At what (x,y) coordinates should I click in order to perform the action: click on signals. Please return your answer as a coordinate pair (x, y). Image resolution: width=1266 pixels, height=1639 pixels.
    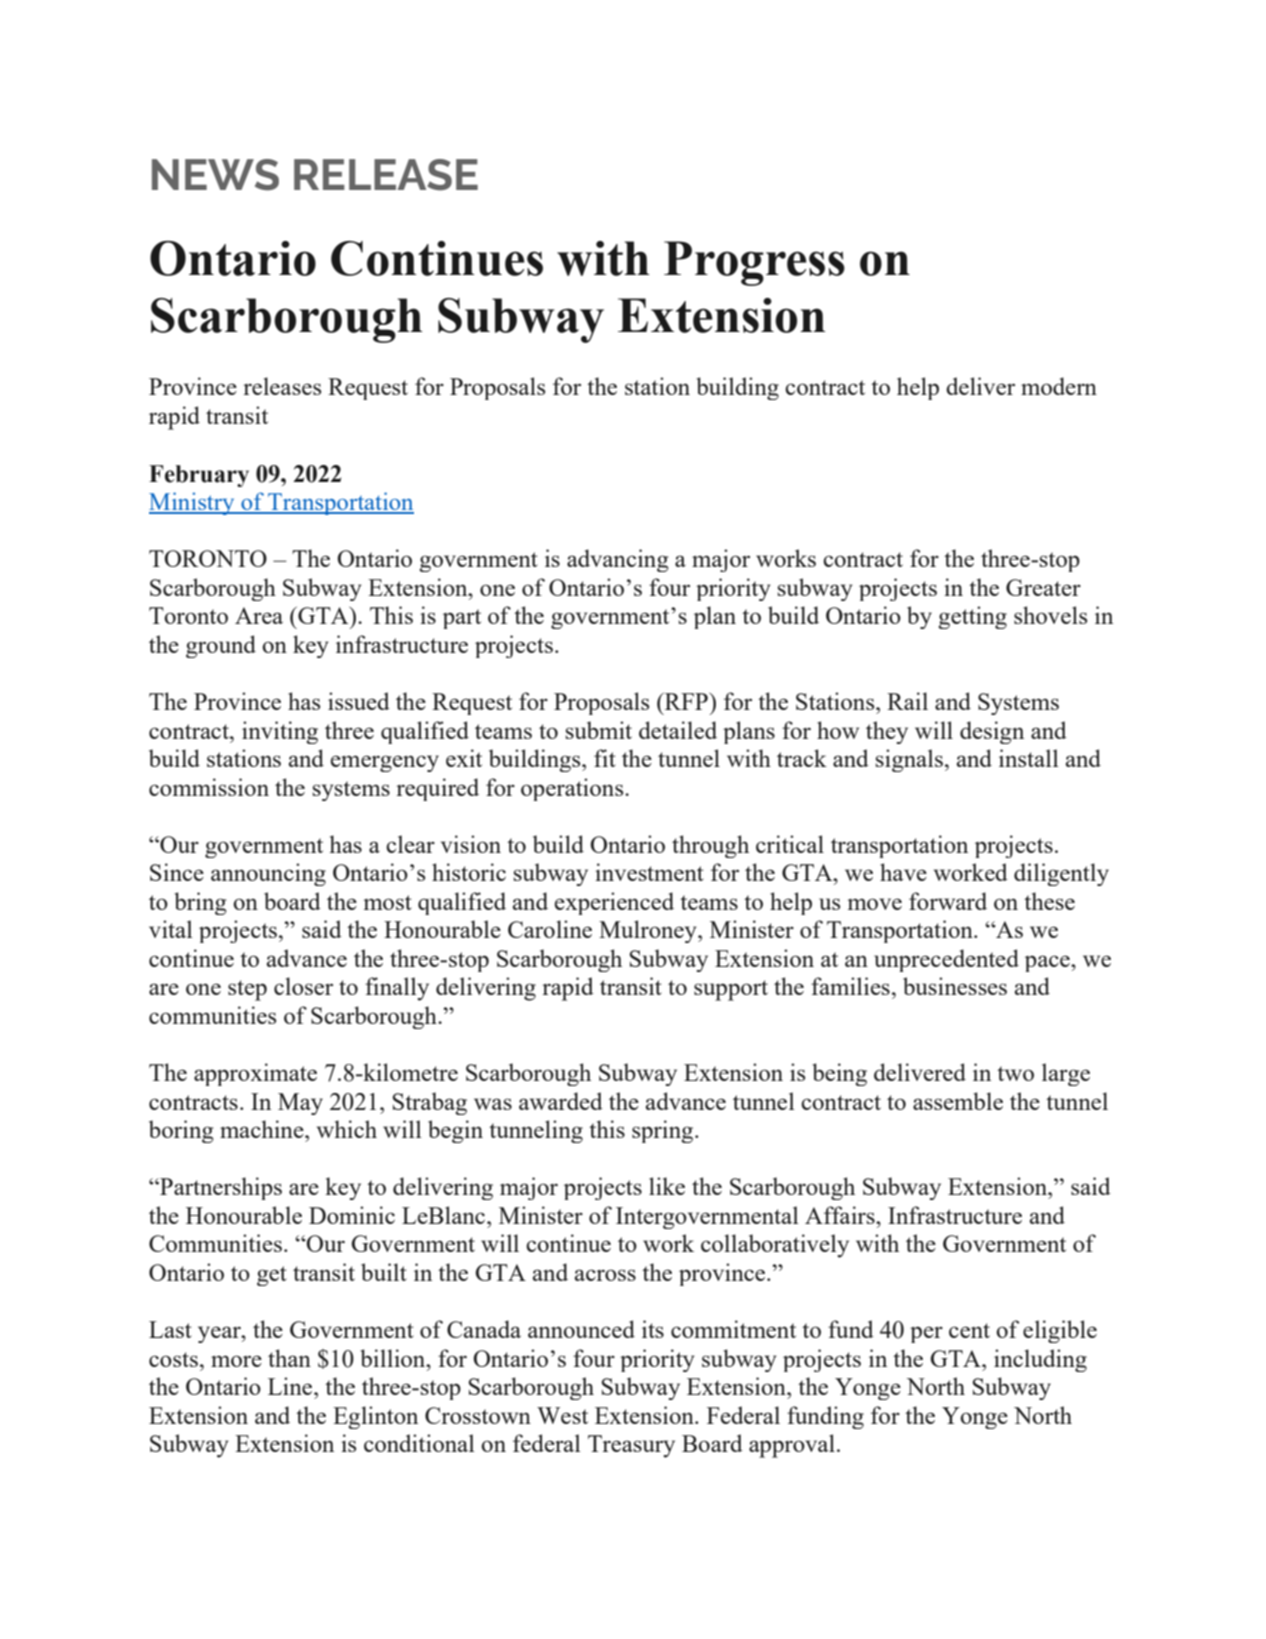
    Looking at the image, I should click on (909, 760).
